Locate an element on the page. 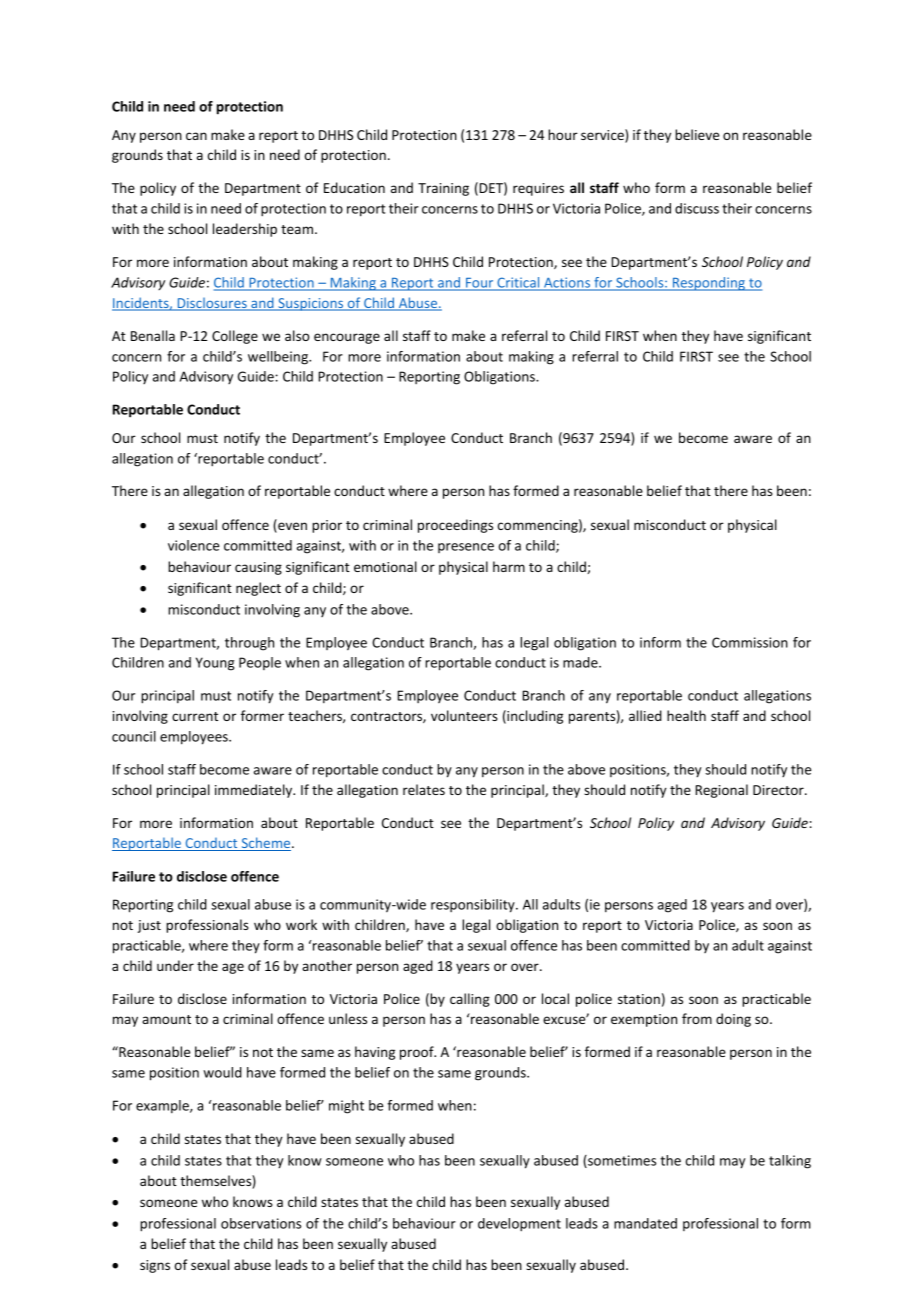 The width and height of the document is (924, 1308). health is located at coordinates (686, 715).
